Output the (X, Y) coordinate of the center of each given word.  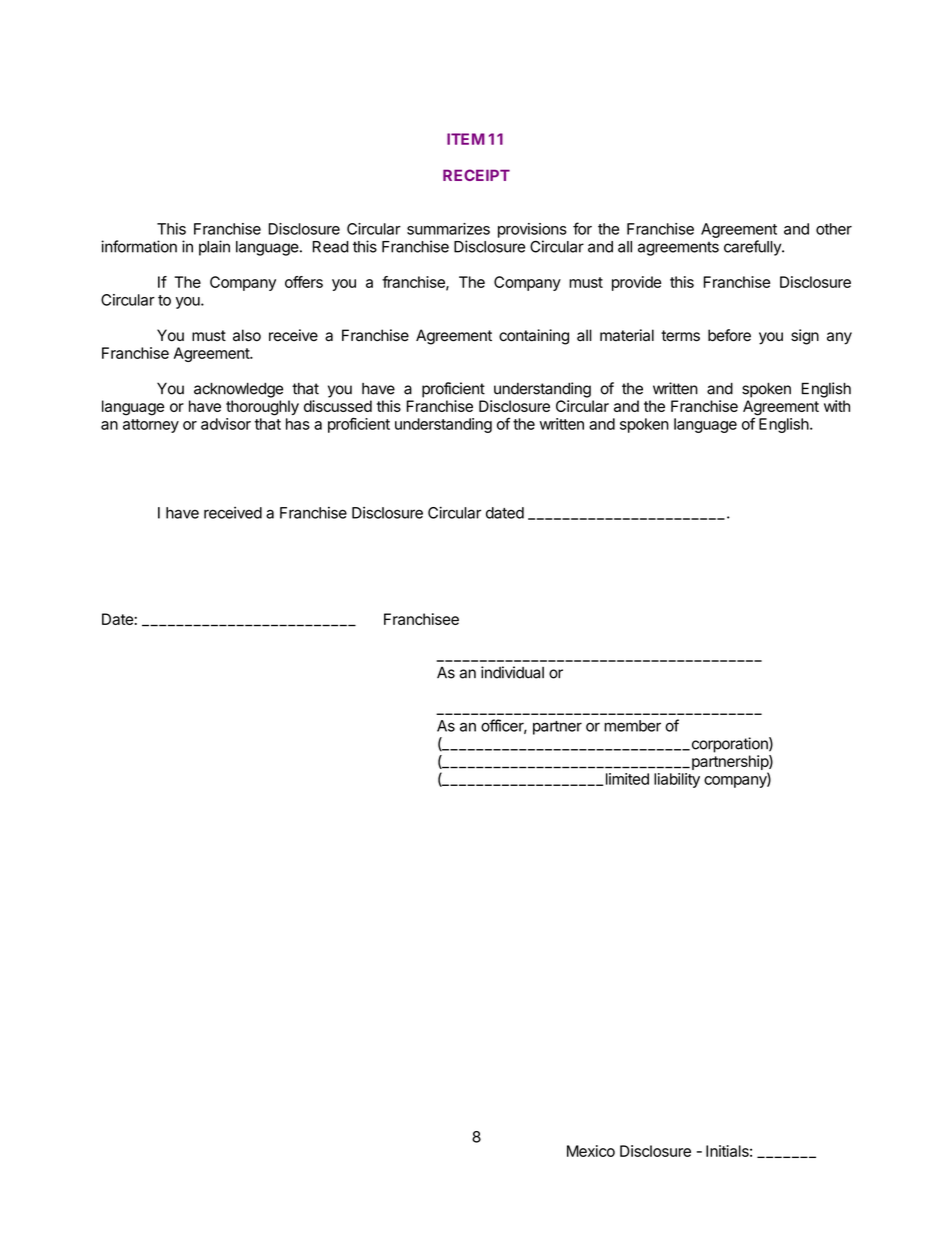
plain (214, 248)
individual (512, 672)
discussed (338, 406)
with (837, 406)
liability (677, 780)
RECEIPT (476, 175)
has (298, 424)
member (632, 726)
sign (805, 337)
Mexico (591, 1151)
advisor (226, 424)
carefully (753, 248)
